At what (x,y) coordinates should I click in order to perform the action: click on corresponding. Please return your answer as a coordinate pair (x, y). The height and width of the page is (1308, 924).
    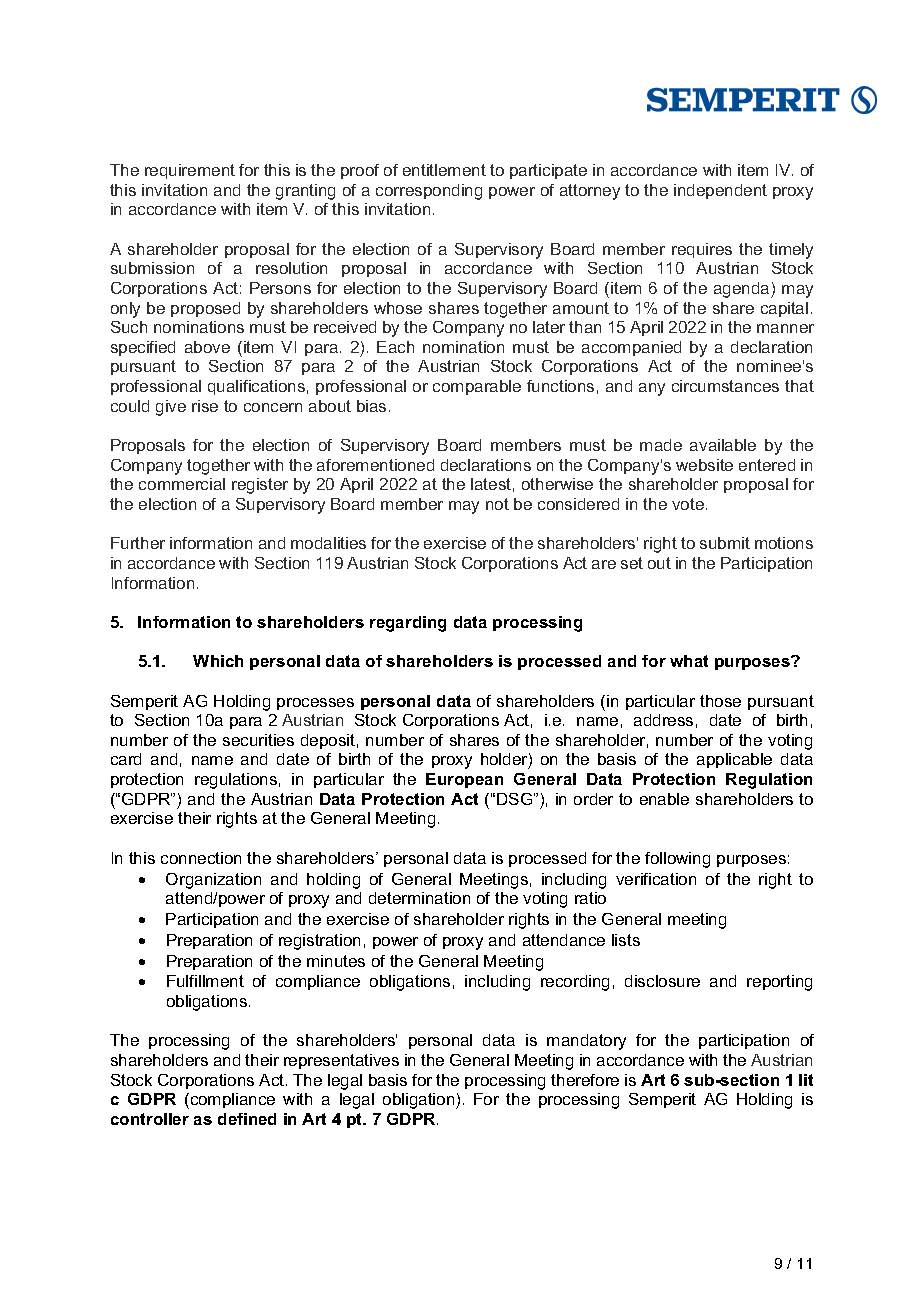
    Looking at the image, I should click on (429, 192).
